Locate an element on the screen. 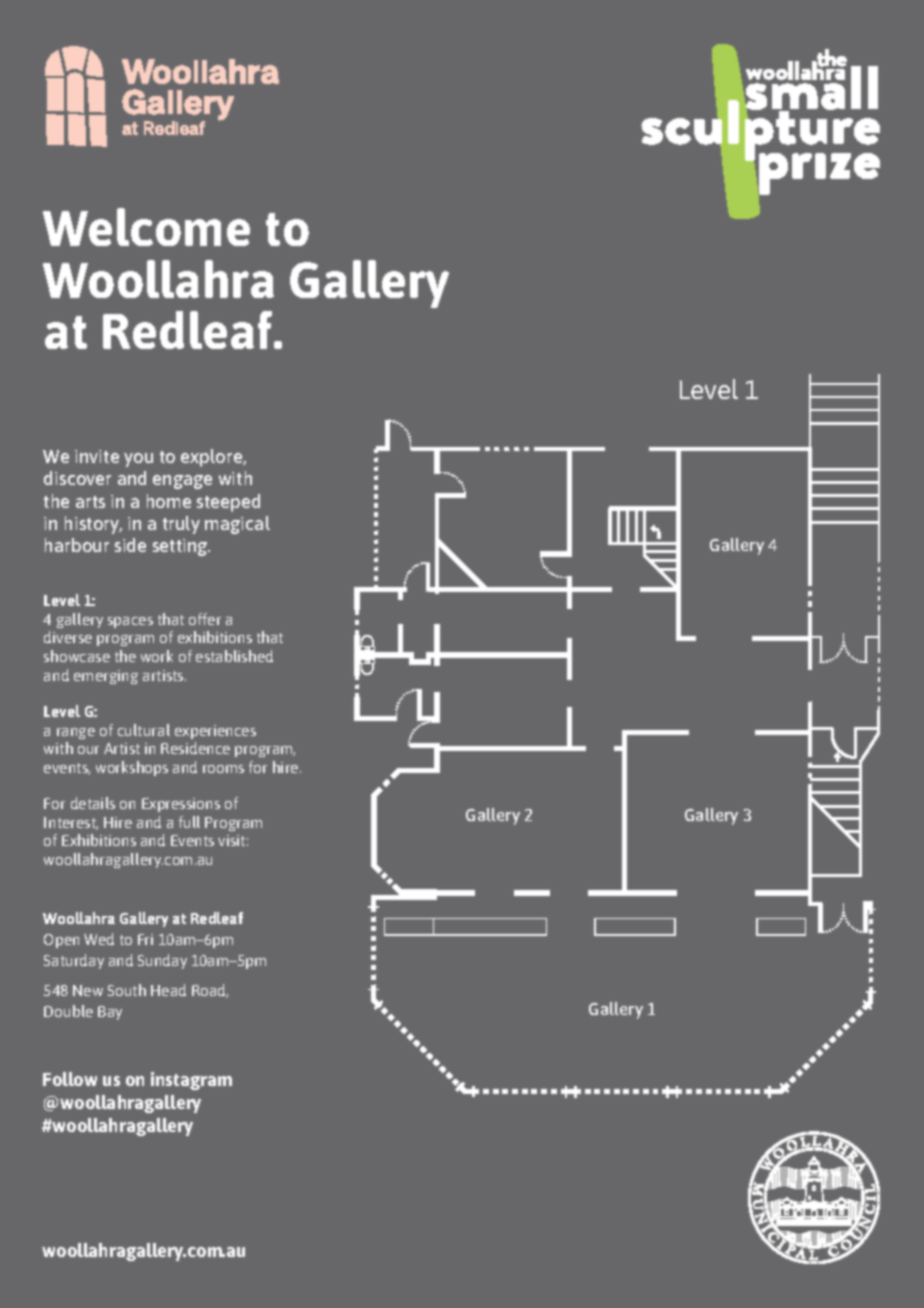 The height and width of the screenshot is (1308, 924). cultural is located at coordinates (144, 730).
